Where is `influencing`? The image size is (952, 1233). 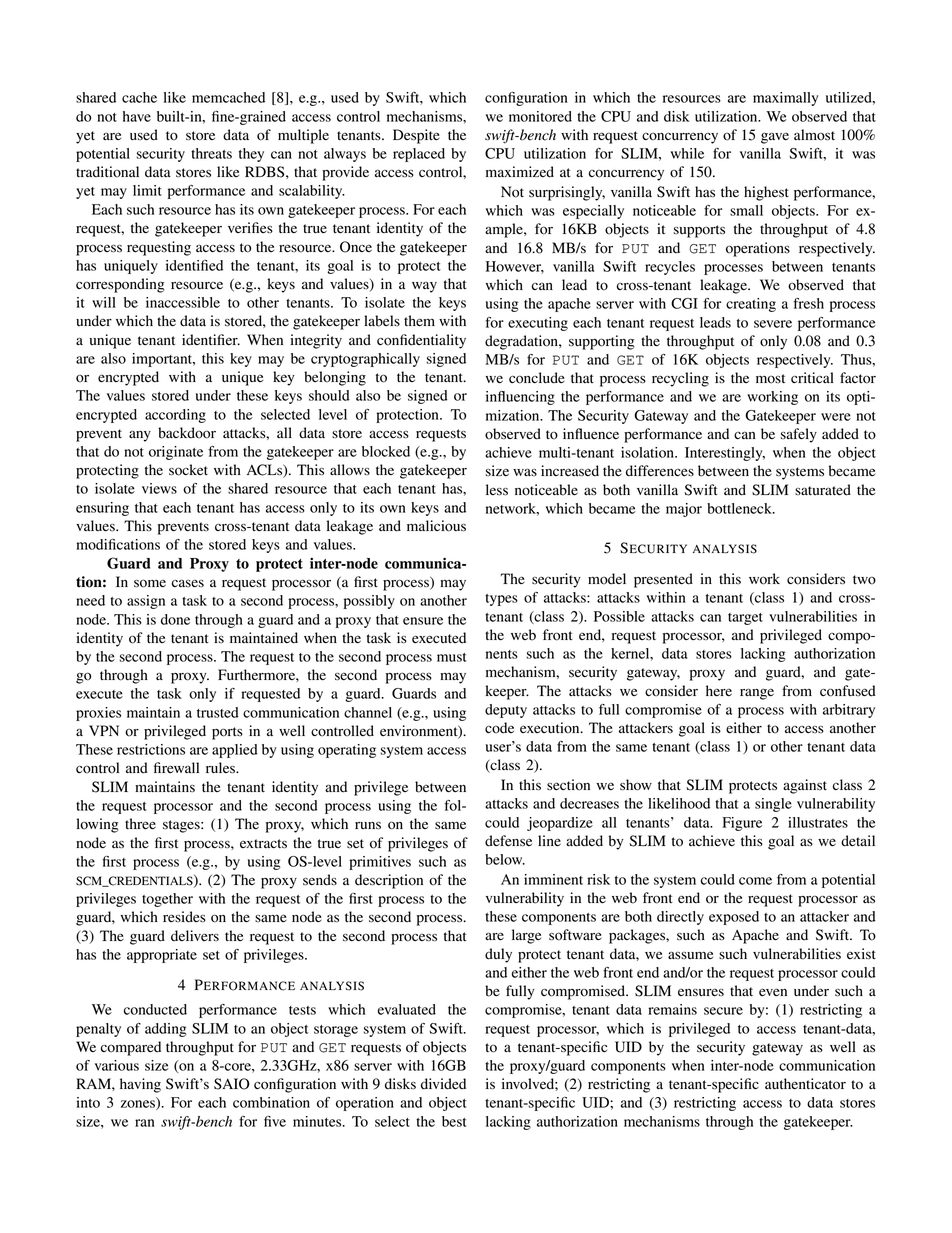
influencing is located at coordinates (520, 398).
